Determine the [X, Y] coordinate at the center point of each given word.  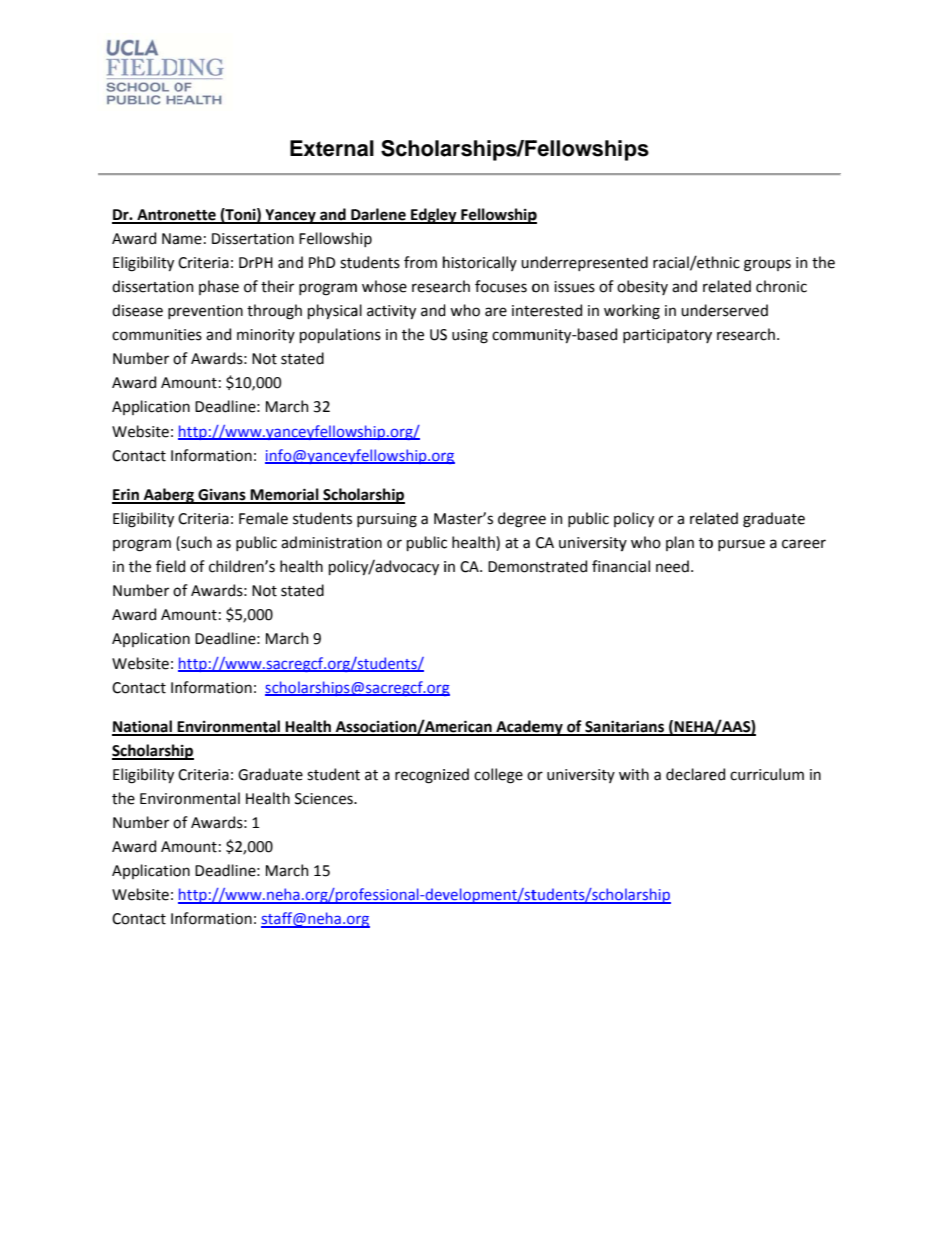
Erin [126, 495]
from [420, 262]
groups [767, 265]
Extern [323, 148]
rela [703, 518]
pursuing [387, 520]
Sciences [325, 799]
